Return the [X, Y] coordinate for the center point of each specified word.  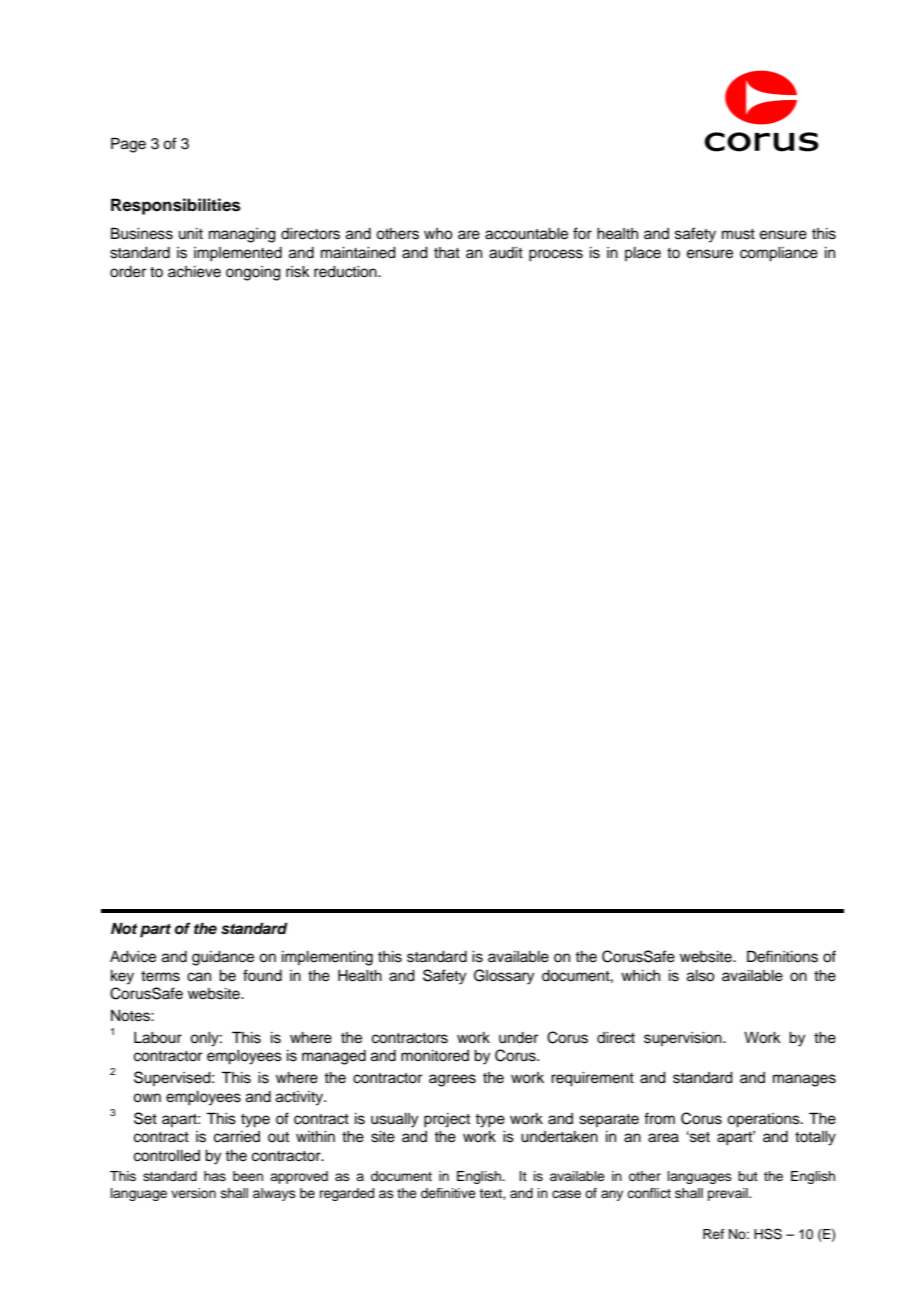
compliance [779, 254]
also [701, 976]
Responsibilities [176, 206]
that [447, 252]
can [199, 977]
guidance [223, 958]
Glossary [504, 977]
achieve [194, 272]
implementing [327, 958]
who [438, 234]
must [738, 234]
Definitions [782, 956]
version [193, 1193]
